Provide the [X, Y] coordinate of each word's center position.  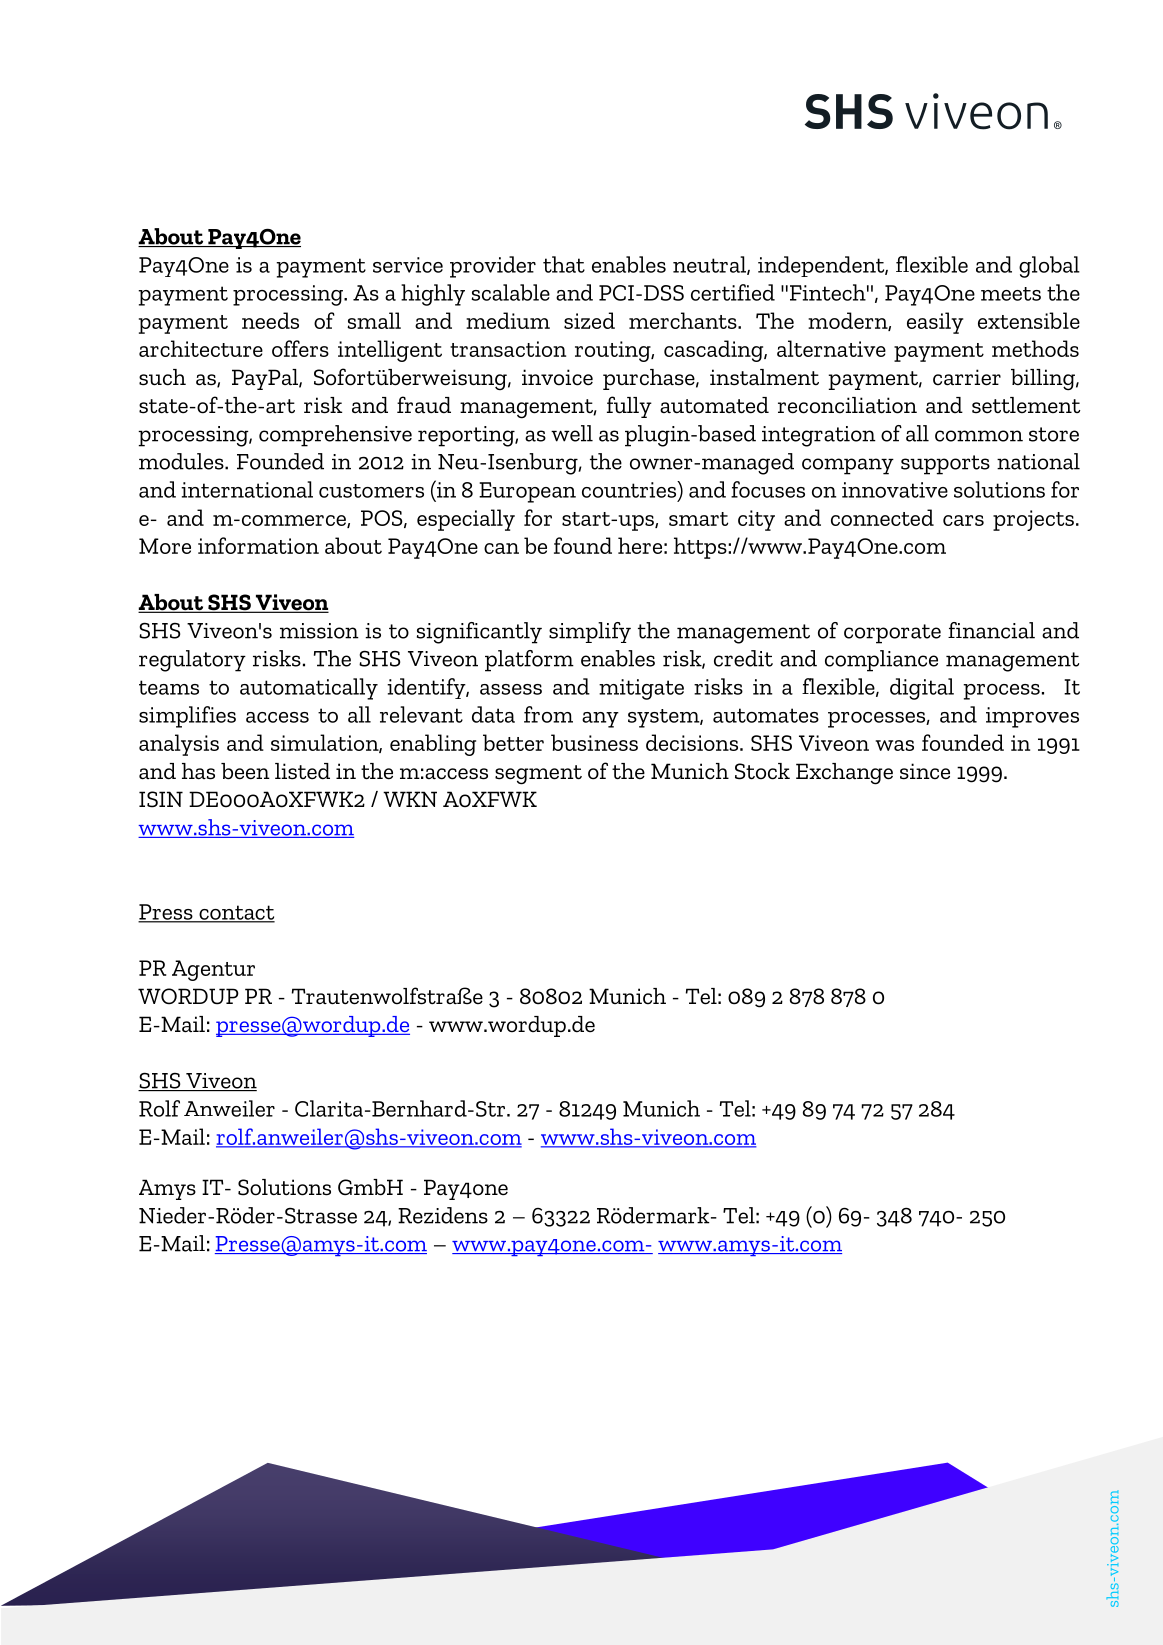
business [594, 742]
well [572, 433]
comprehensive [335, 436]
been [245, 771]
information [258, 545]
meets [1011, 294]
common [979, 436]
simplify [590, 632]
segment [538, 775]
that [564, 264]
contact [236, 913]
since [925, 771]
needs [270, 320]
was [894, 745]
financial [991, 630]
